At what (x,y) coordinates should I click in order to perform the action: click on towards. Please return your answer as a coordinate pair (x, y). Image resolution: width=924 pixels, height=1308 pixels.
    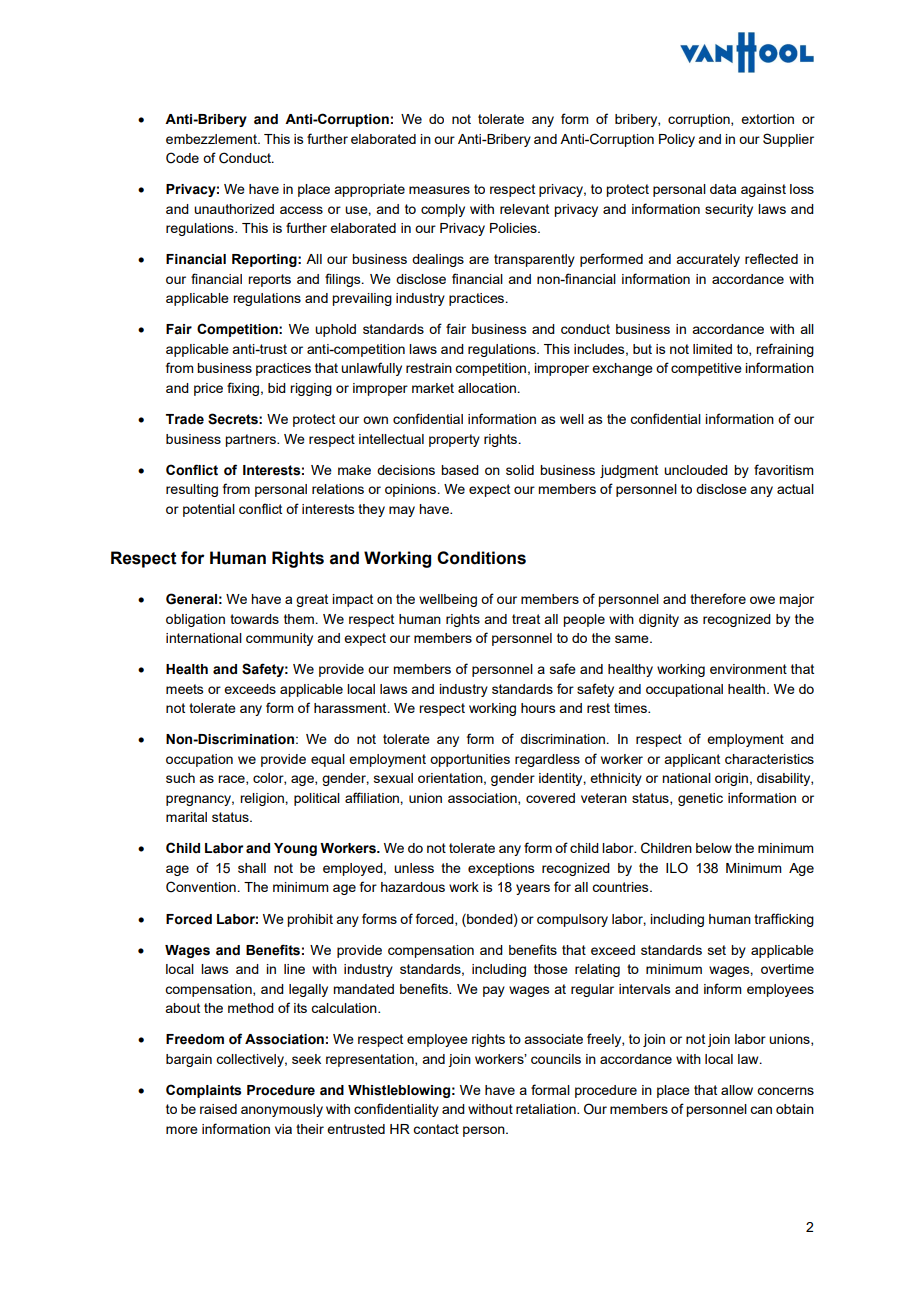
    Looking at the image, I should click on (254, 619).
